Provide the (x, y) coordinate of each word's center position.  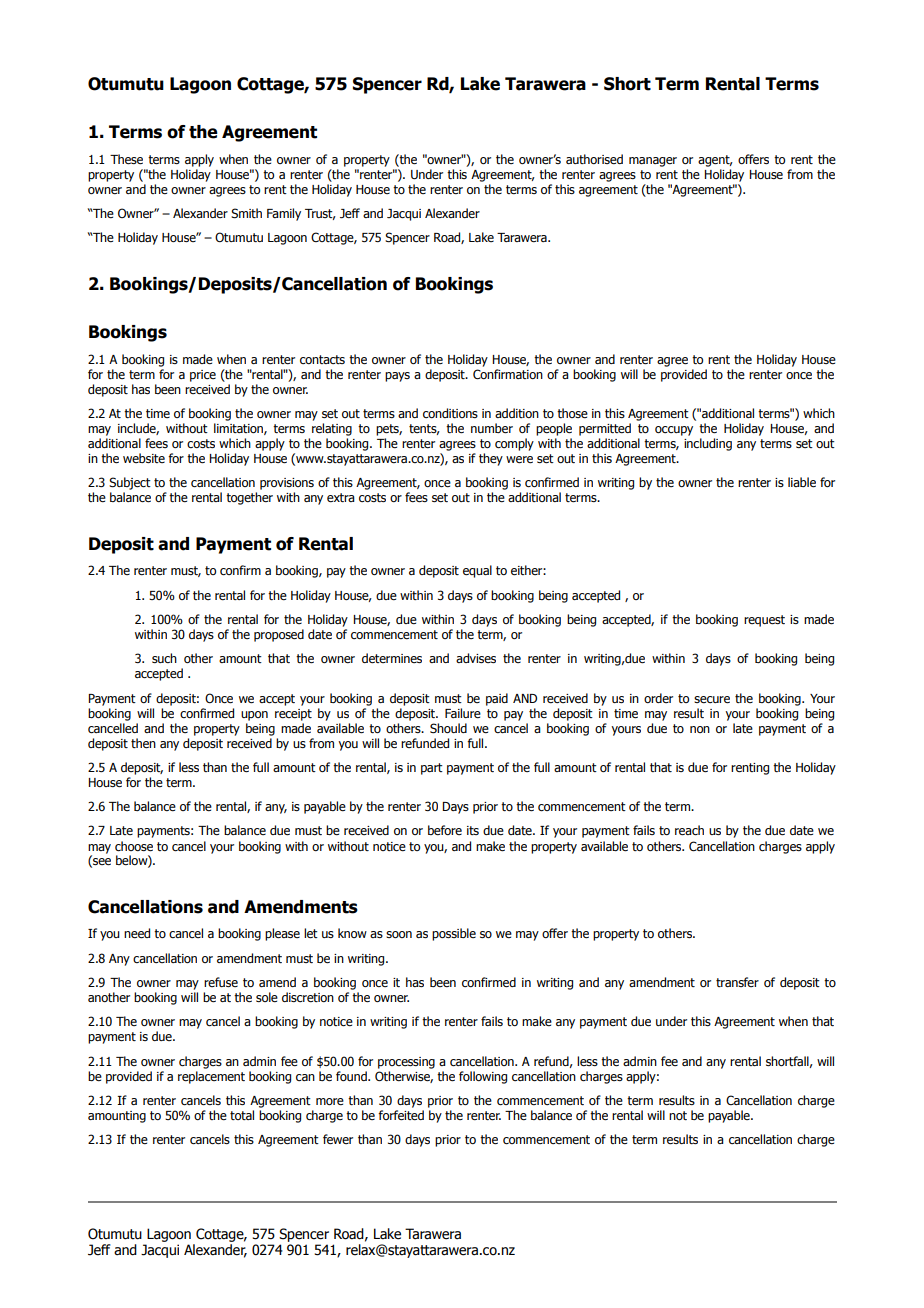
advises (476, 658)
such (164, 658)
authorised (594, 159)
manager (653, 162)
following (483, 1077)
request (764, 621)
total (242, 1115)
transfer (737, 982)
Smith (246, 213)
